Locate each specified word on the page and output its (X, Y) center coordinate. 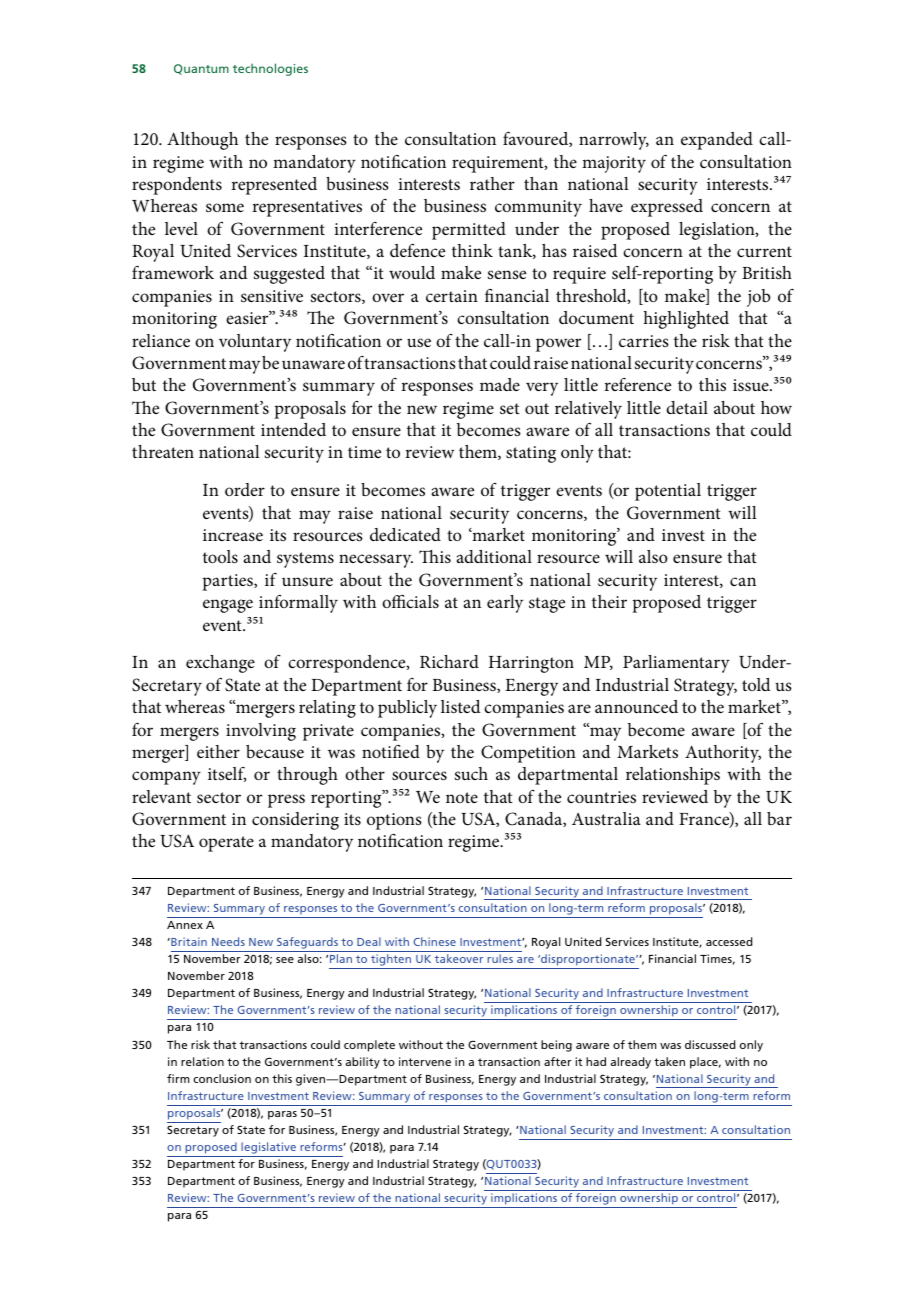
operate (226, 844)
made (500, 384)
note (462, 797)
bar (779, 818)
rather (492, 183)
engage (228, 606)
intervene (425, 1061)
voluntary (255, 343)
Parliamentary (676, 664)
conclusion (222, 1078)
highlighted (686, 320)
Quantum (201, 69)
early (505, 604)
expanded (717, 141)
